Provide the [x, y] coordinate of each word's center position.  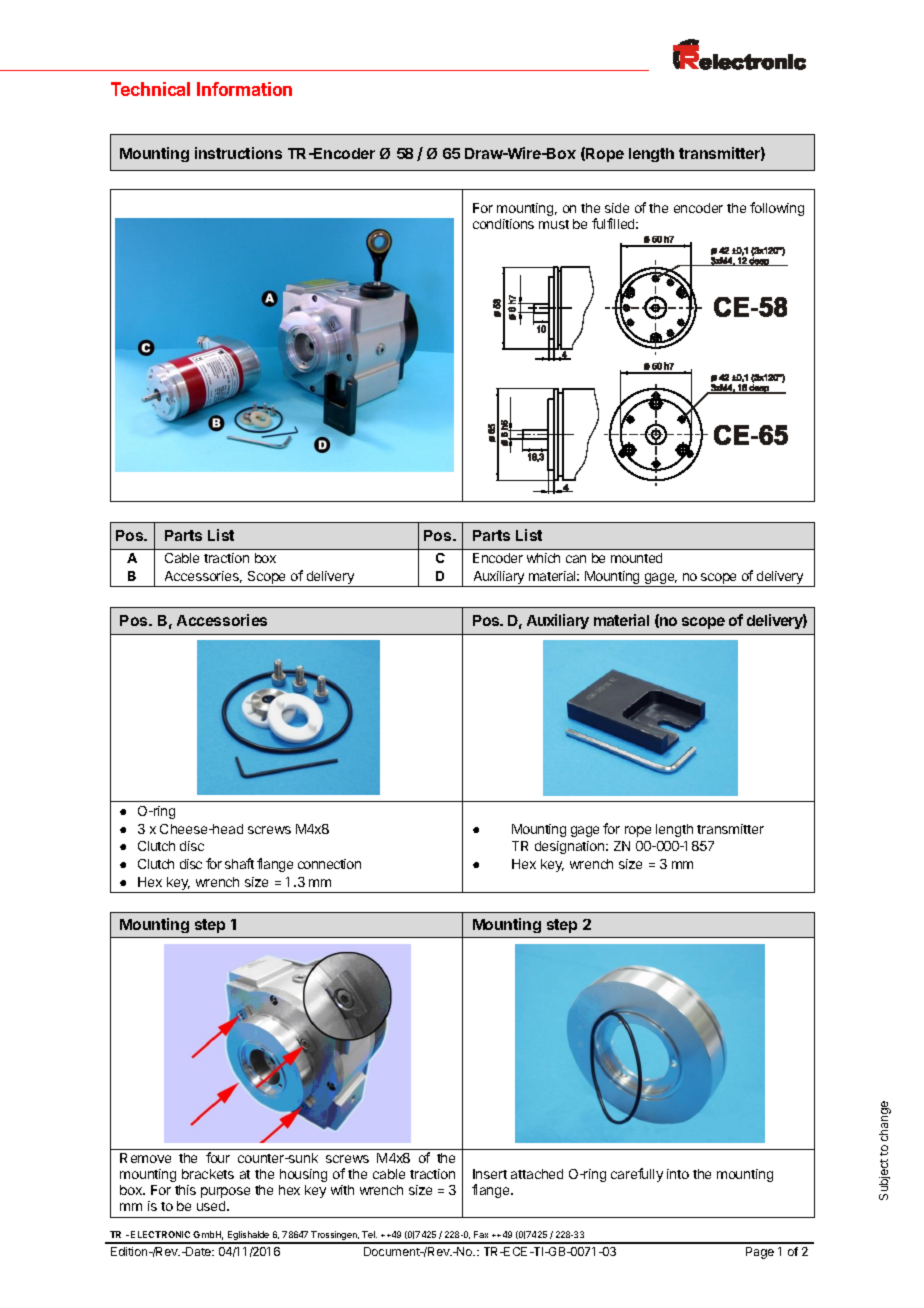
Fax [481, 1234]
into [678, 1174]
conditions [503, 224]
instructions [238, 153]
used [212, 1206]
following [777, 209]
